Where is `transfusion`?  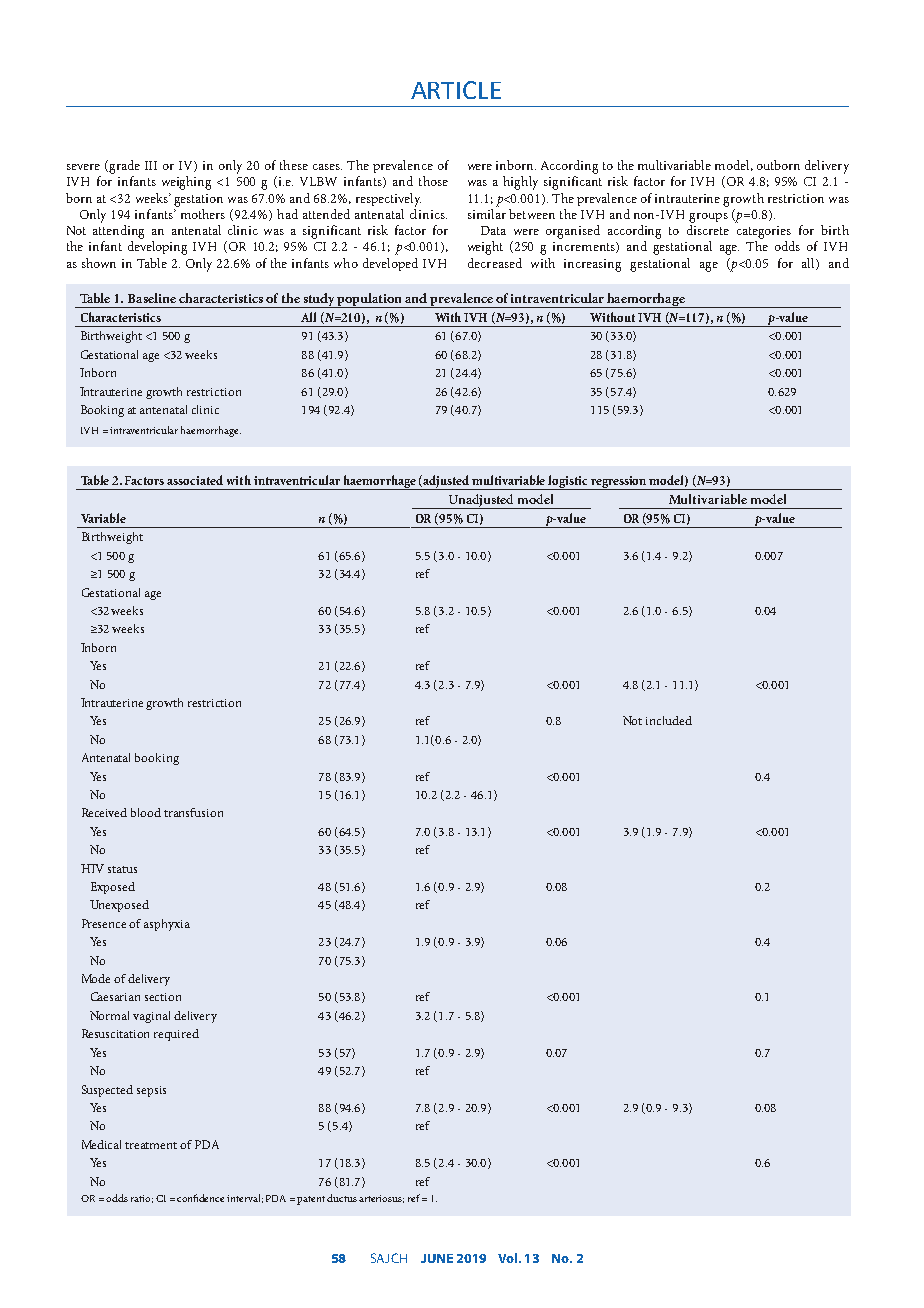
transfusion is located at coordinates (193, 812).
